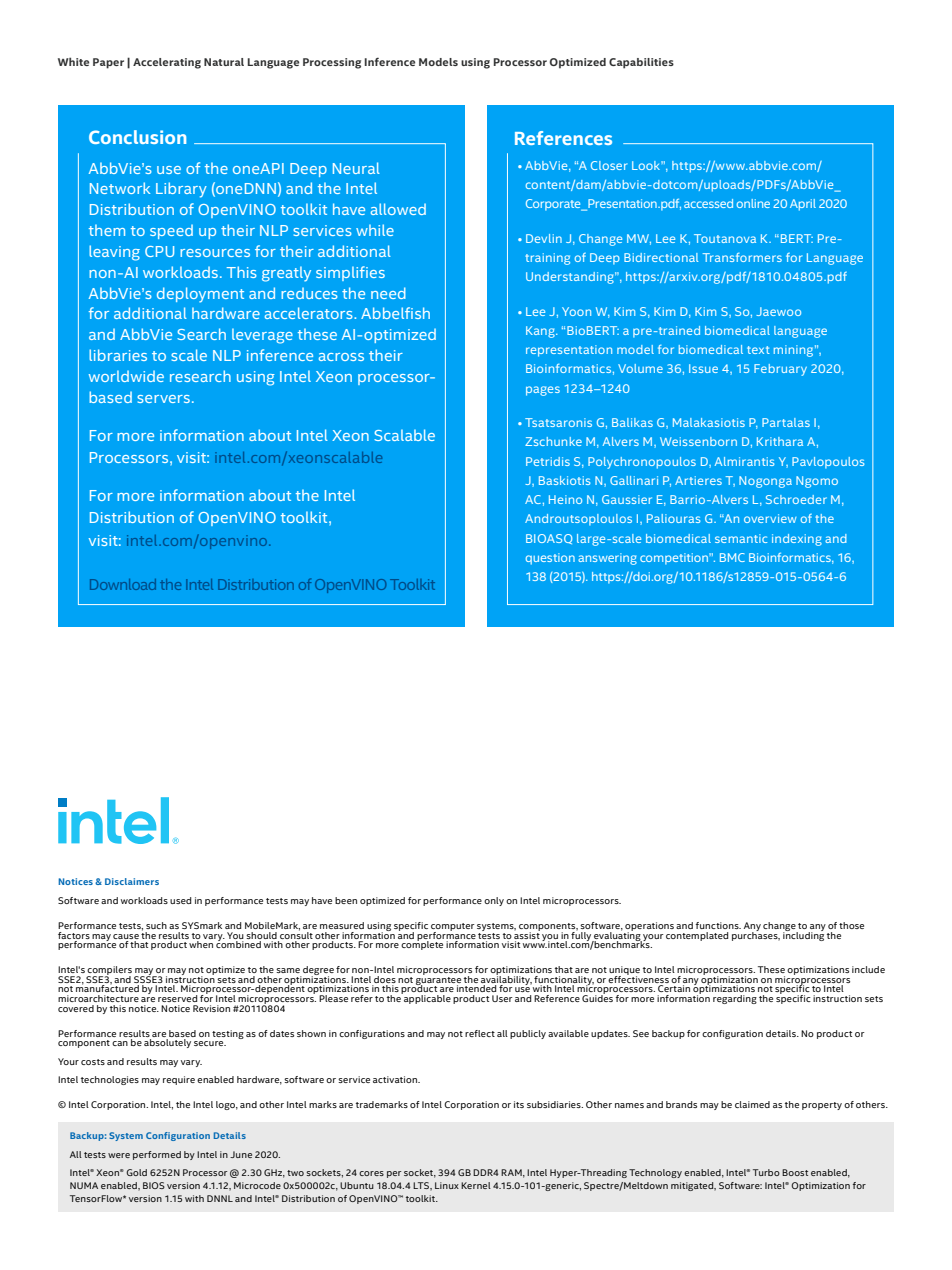 The height and width of the page is (1270, 952). I want to click on Download, so click(123, 584).
